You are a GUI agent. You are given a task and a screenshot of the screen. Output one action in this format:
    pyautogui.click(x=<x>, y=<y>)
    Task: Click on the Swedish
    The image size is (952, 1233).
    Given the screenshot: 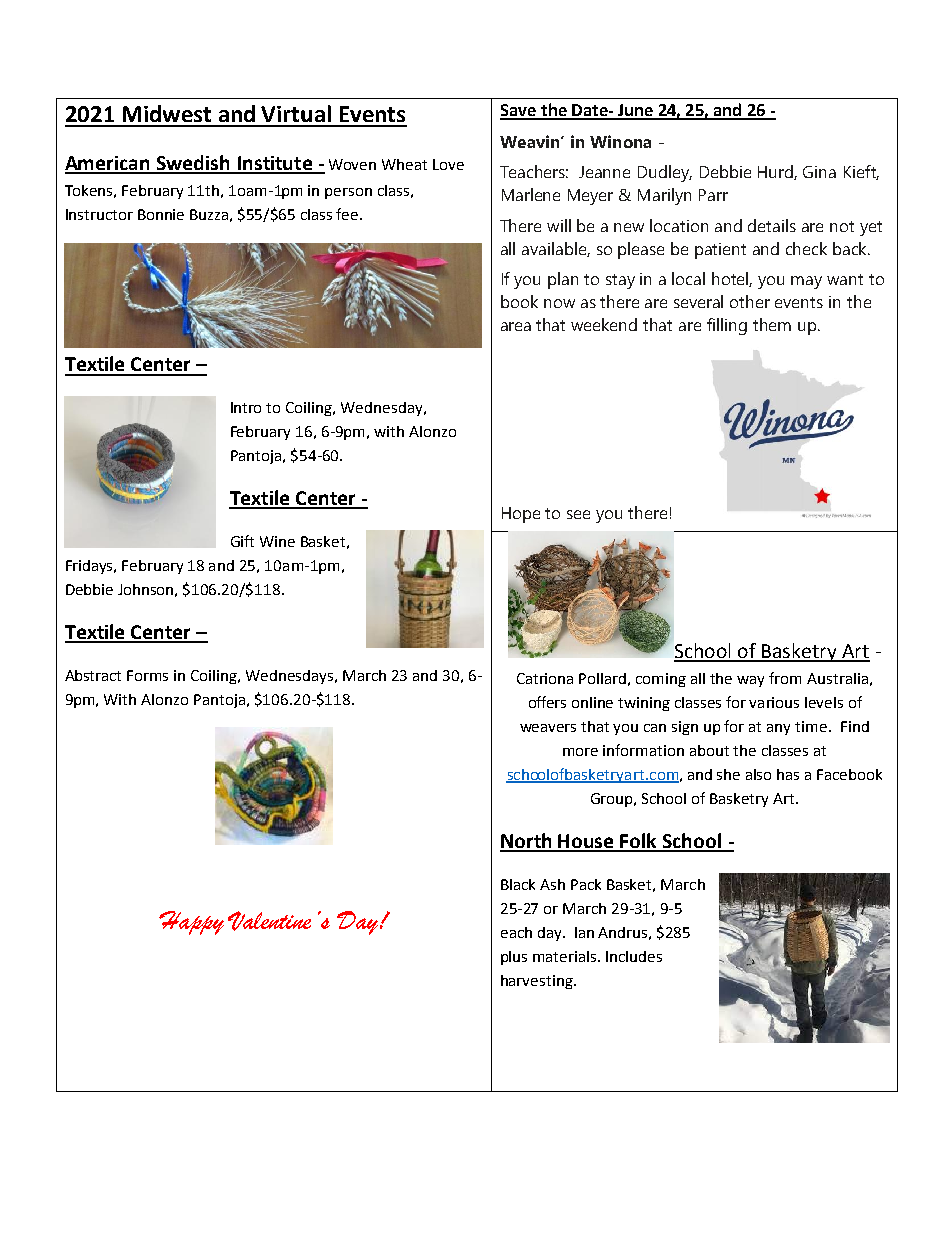 What is the action you would take?
    pyautogui.click(x=194, y=164)
